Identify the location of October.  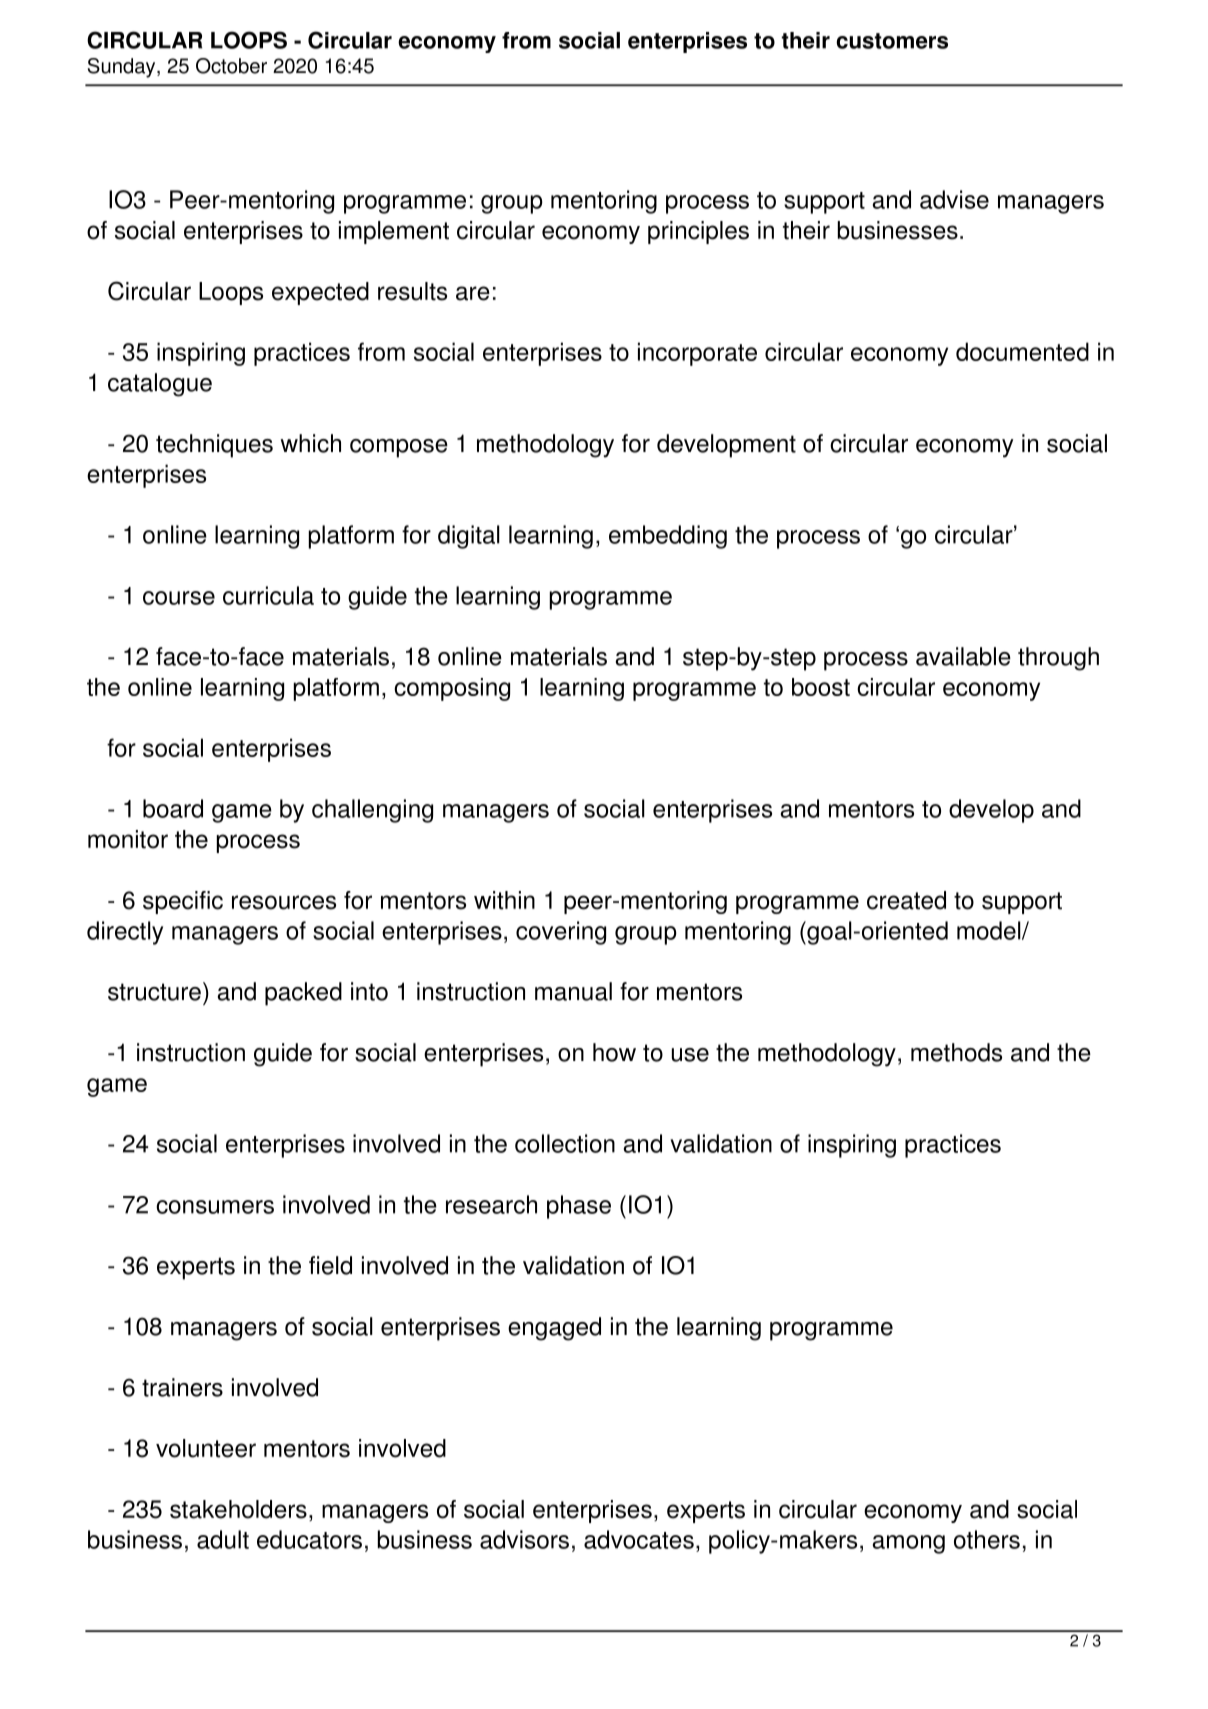
(231, 66).
